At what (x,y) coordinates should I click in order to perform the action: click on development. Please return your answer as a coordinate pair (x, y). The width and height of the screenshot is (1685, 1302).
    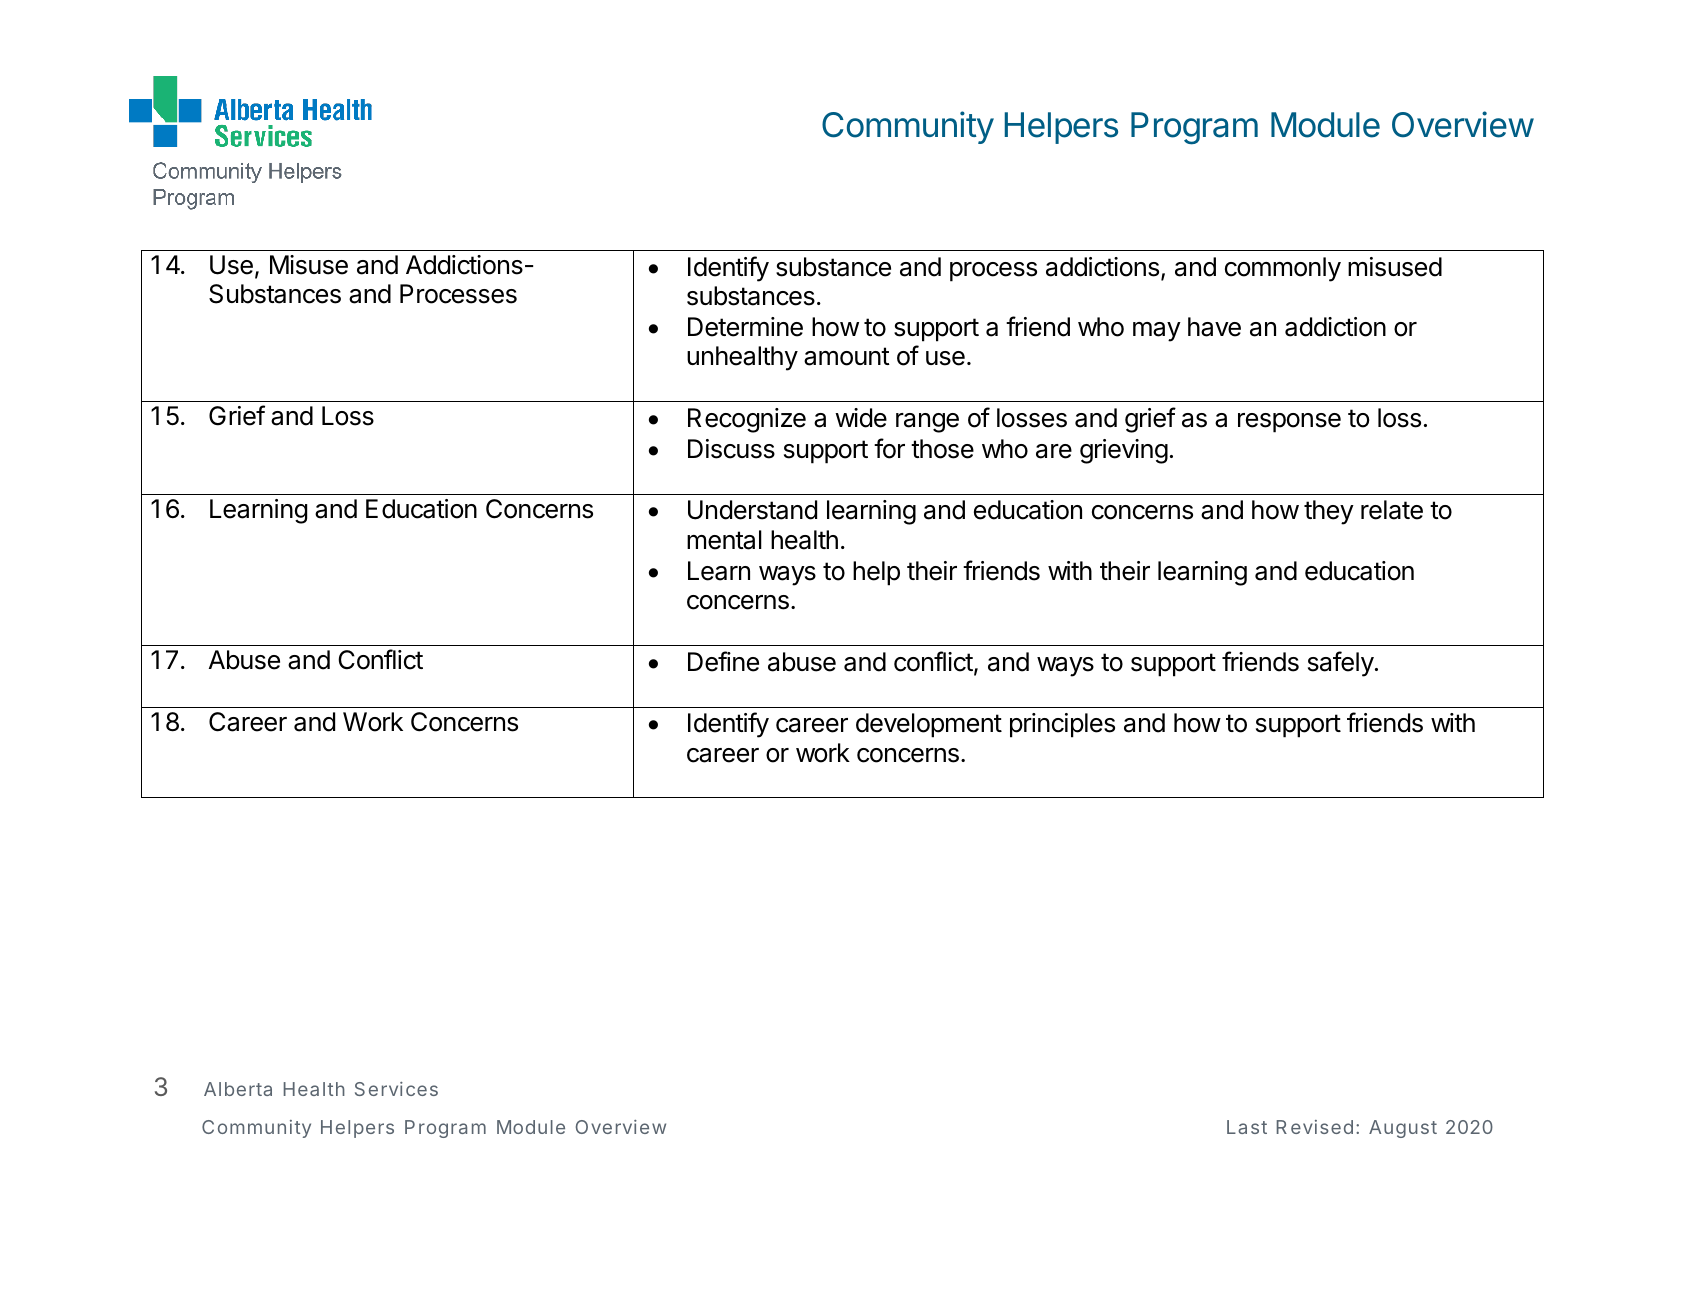
    Looking at the image, I should click on (929, 725).
